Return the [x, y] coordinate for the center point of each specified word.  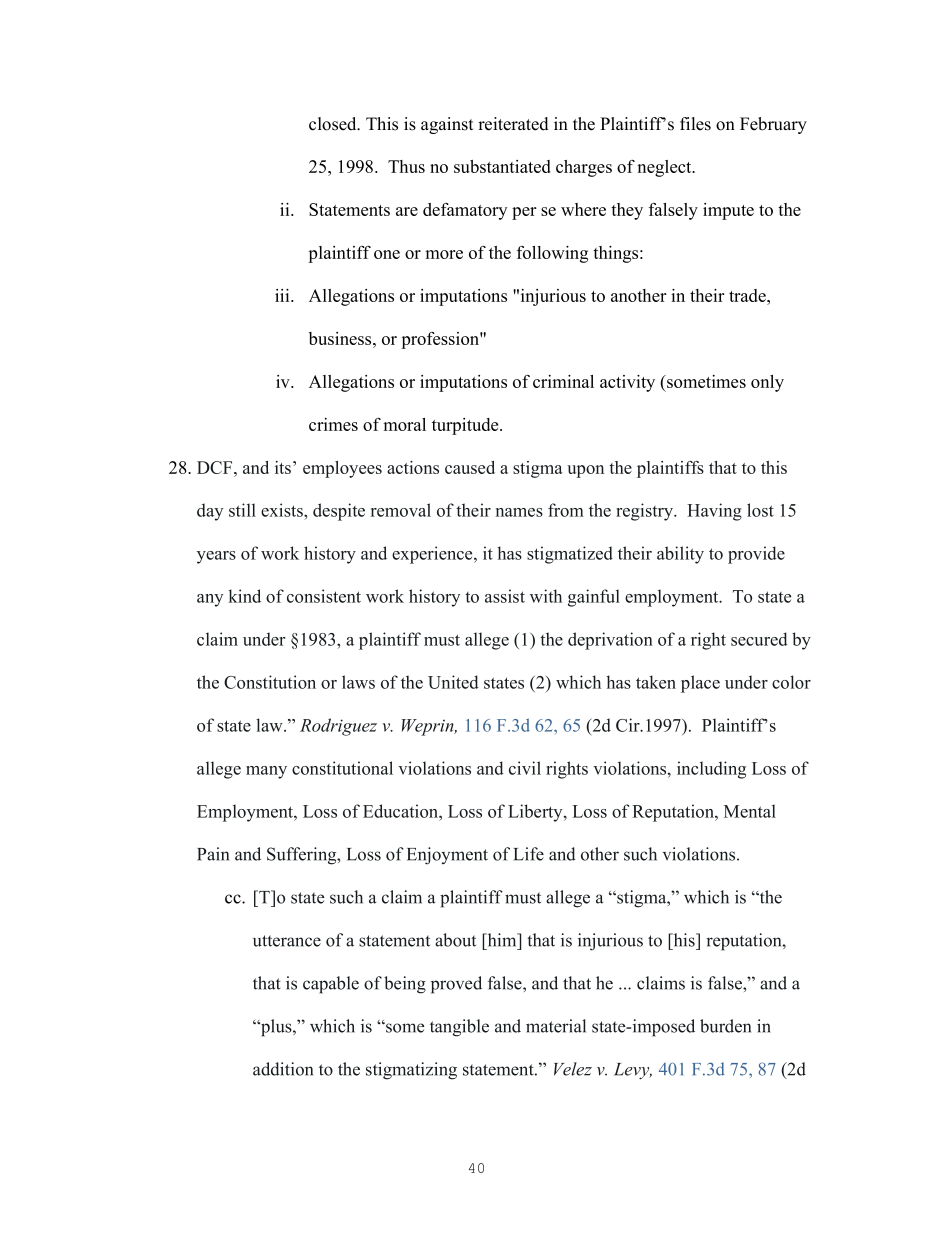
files [695, 124]
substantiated [502, 166]
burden [725, 1026]
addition [283, 1069]
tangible [459, 1028]
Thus [406, 166]
